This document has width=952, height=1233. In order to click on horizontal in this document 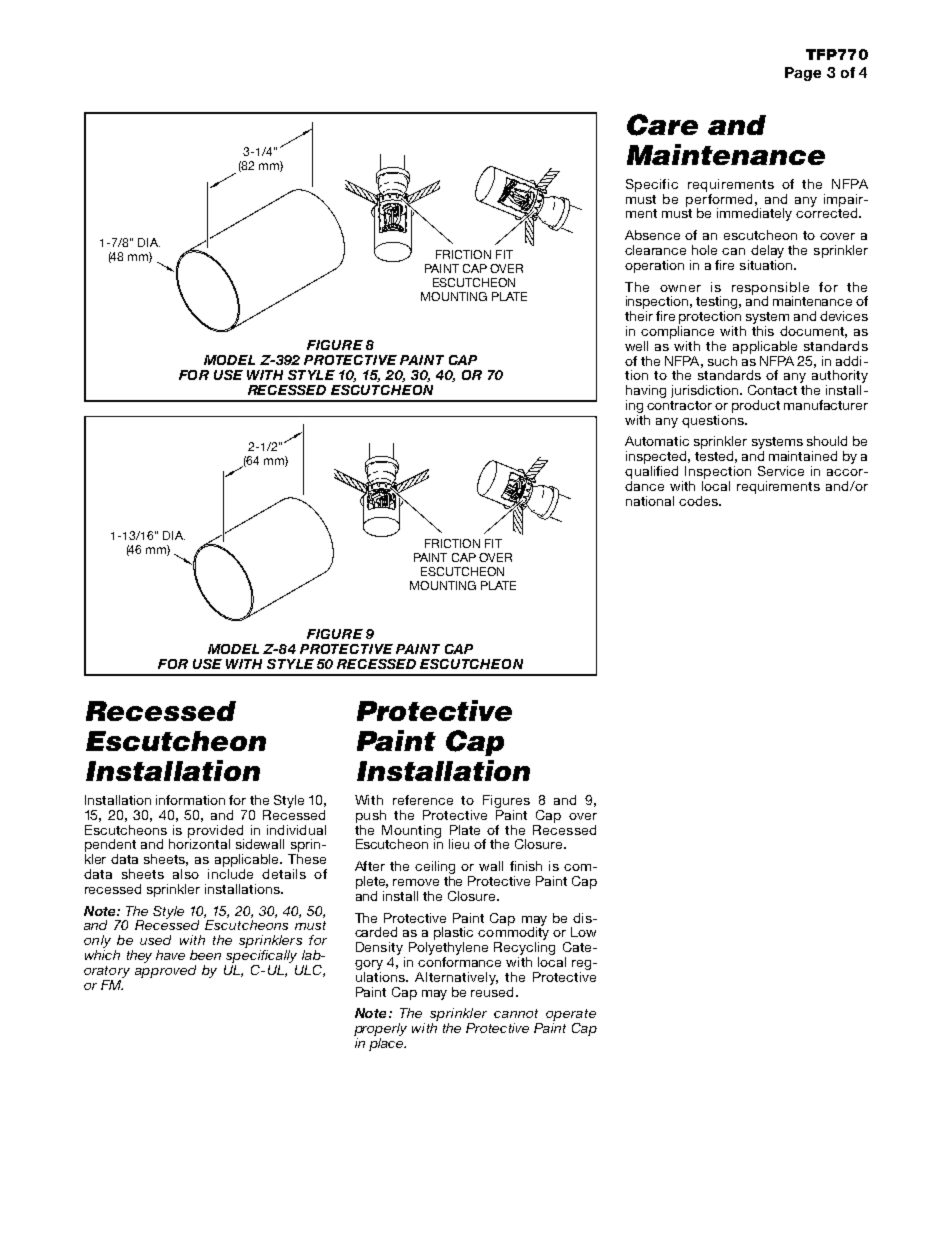, I will do `click(199, 843)`.
